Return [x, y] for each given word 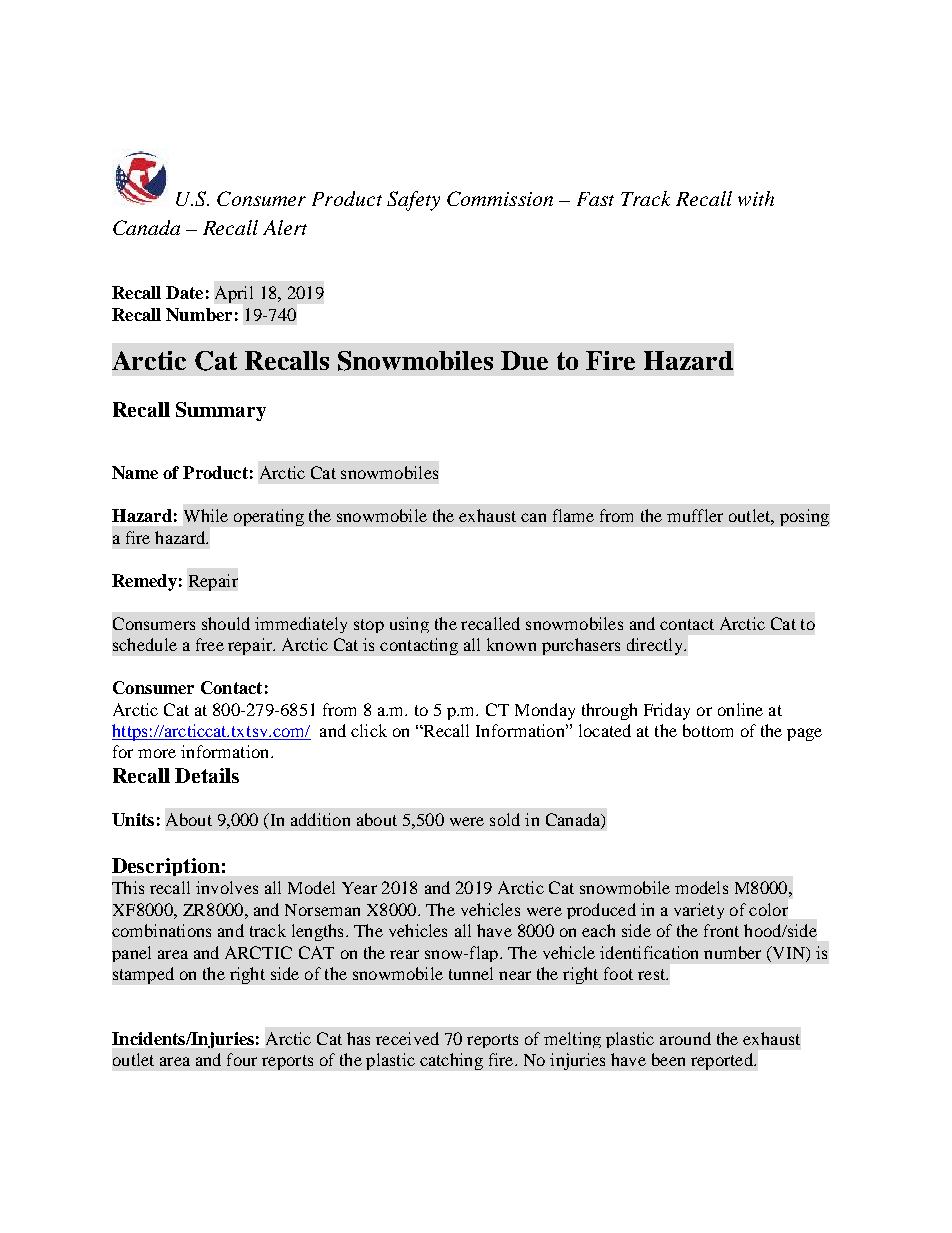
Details [207, 775]
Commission [500, 198]
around [685, 1038]
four [242, 1059]
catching [451, 1061]
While [206, 515]
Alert [285, 227]
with [756, 198]
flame [573, 515]
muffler [695, 515]
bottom [708, 730]
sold [505, 819]
